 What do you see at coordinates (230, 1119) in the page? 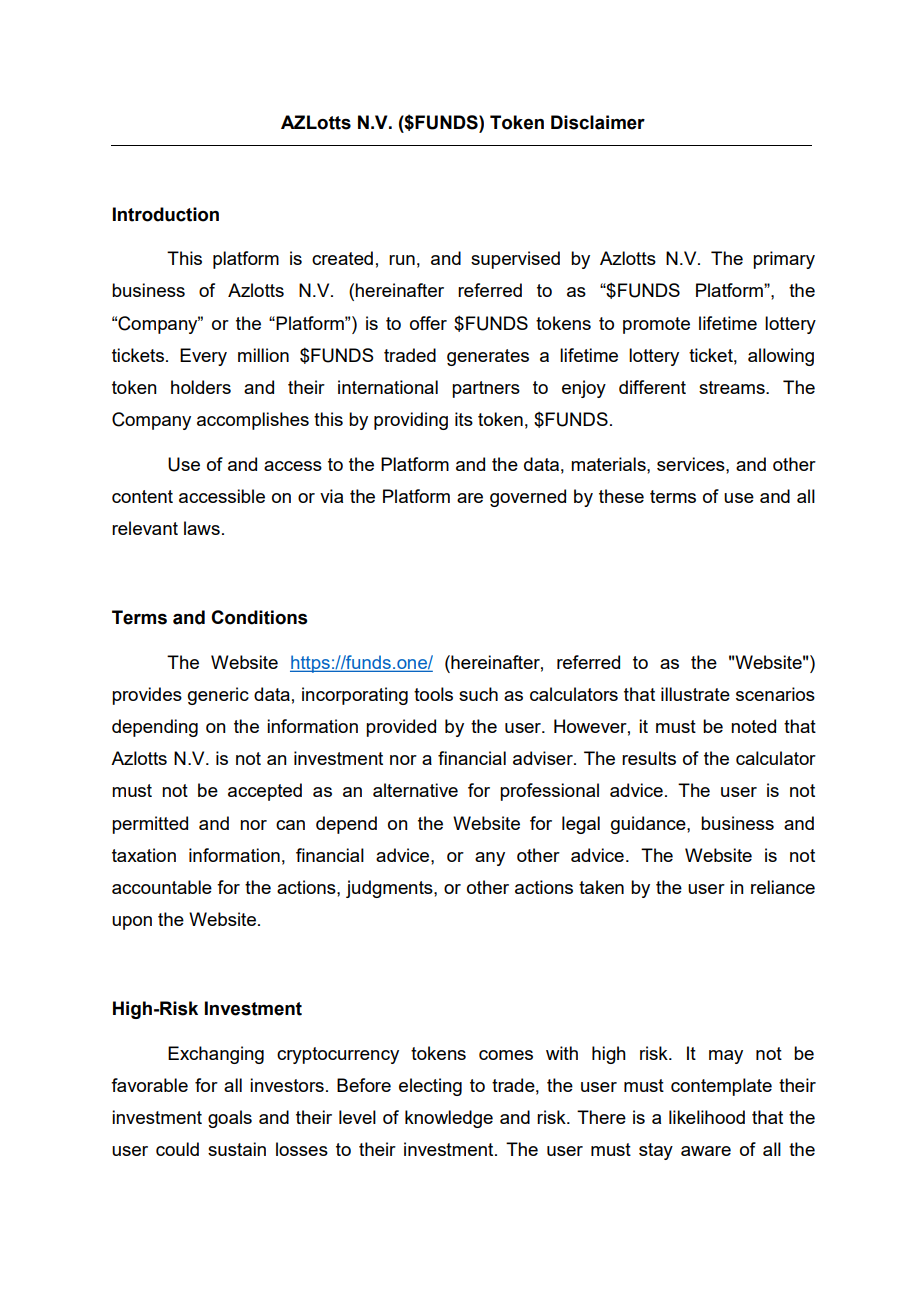
I see `goals` at bounding box center [230, 1119].
